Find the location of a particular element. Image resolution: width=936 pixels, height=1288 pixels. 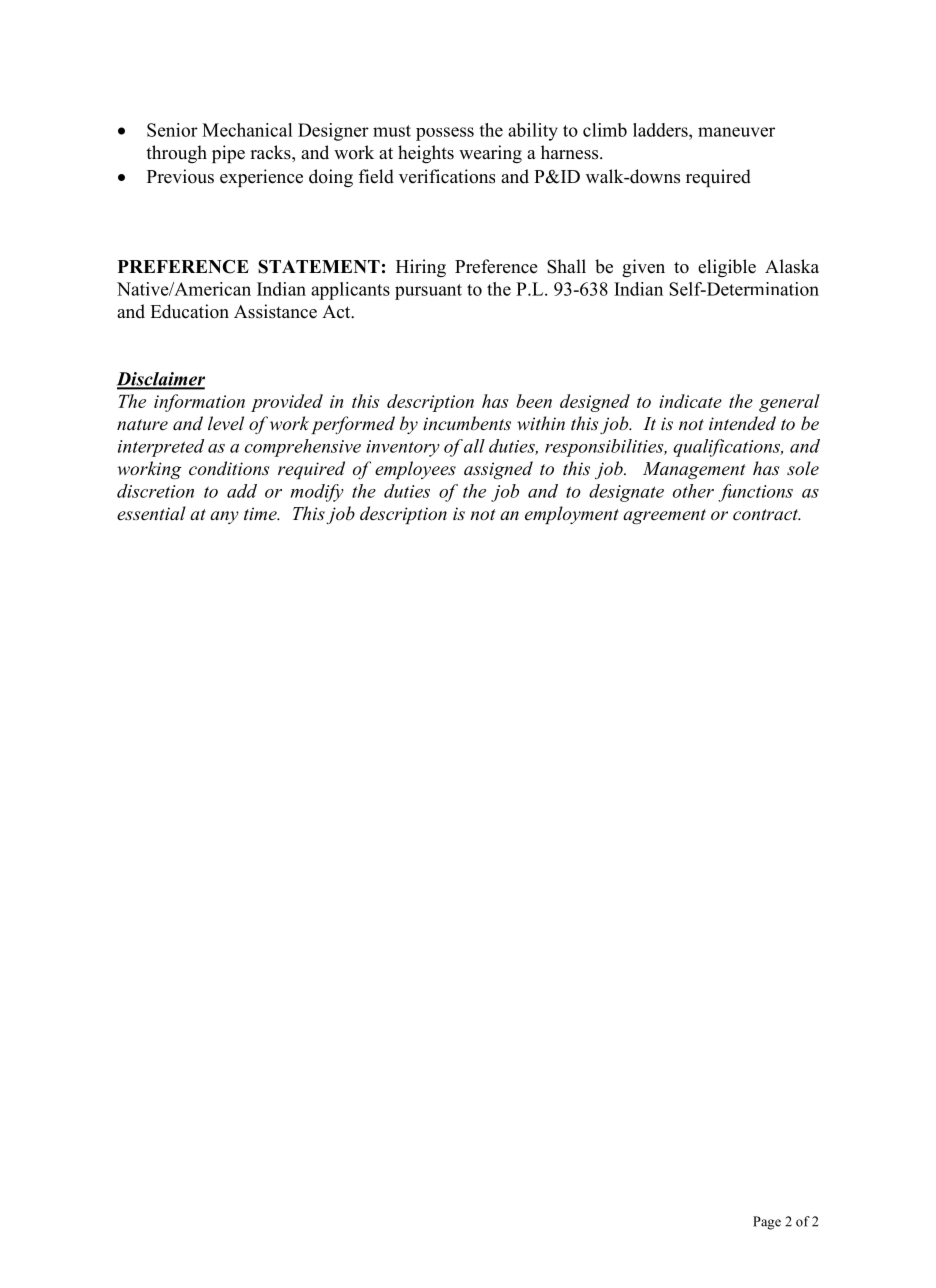

contract is located at coordinates (767, 514).
